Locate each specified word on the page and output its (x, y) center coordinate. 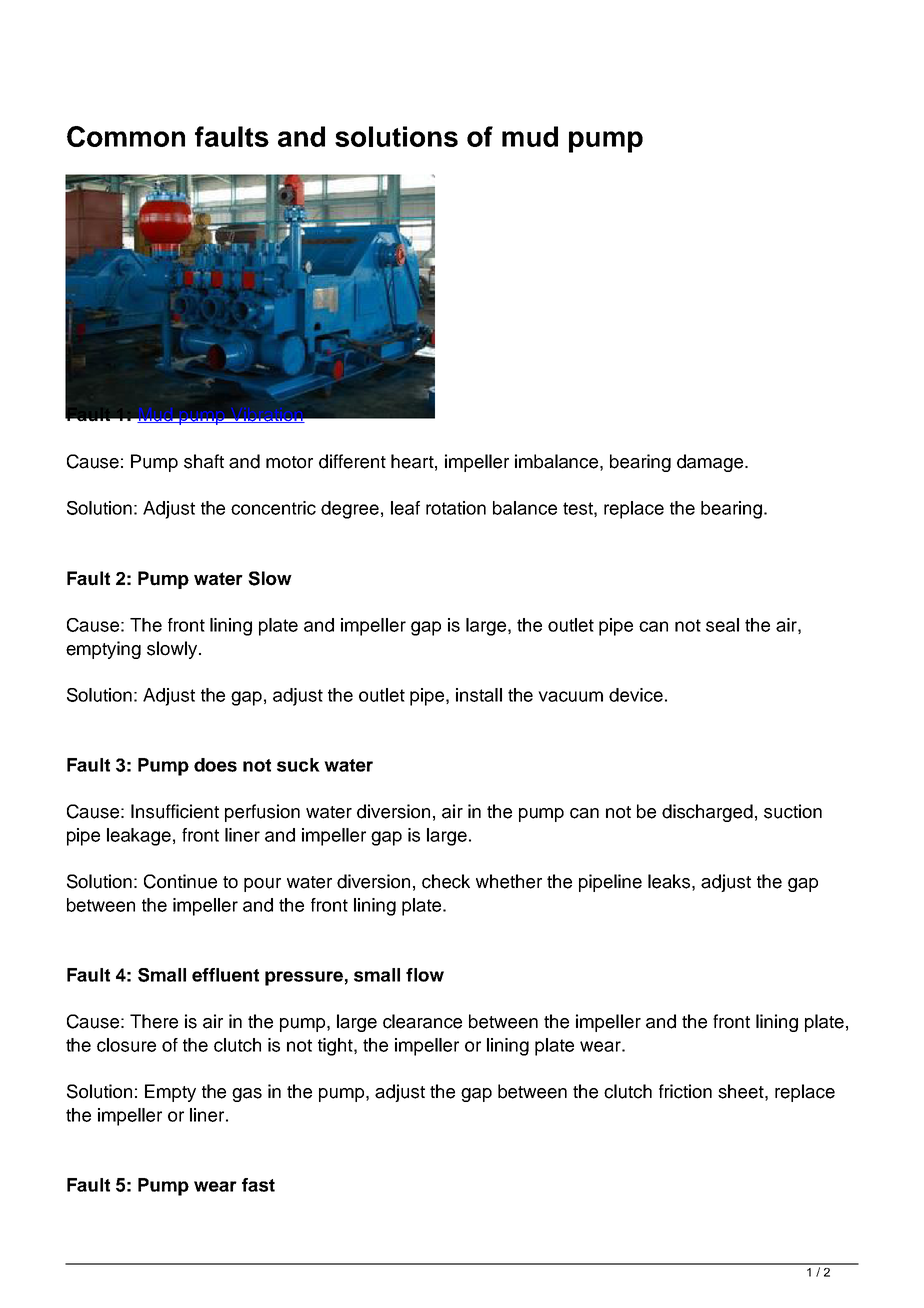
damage (711, 463)
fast (258, 1185)
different (352, 461)
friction (685, 1091)
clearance (422, 1021)
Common (126, 136)
